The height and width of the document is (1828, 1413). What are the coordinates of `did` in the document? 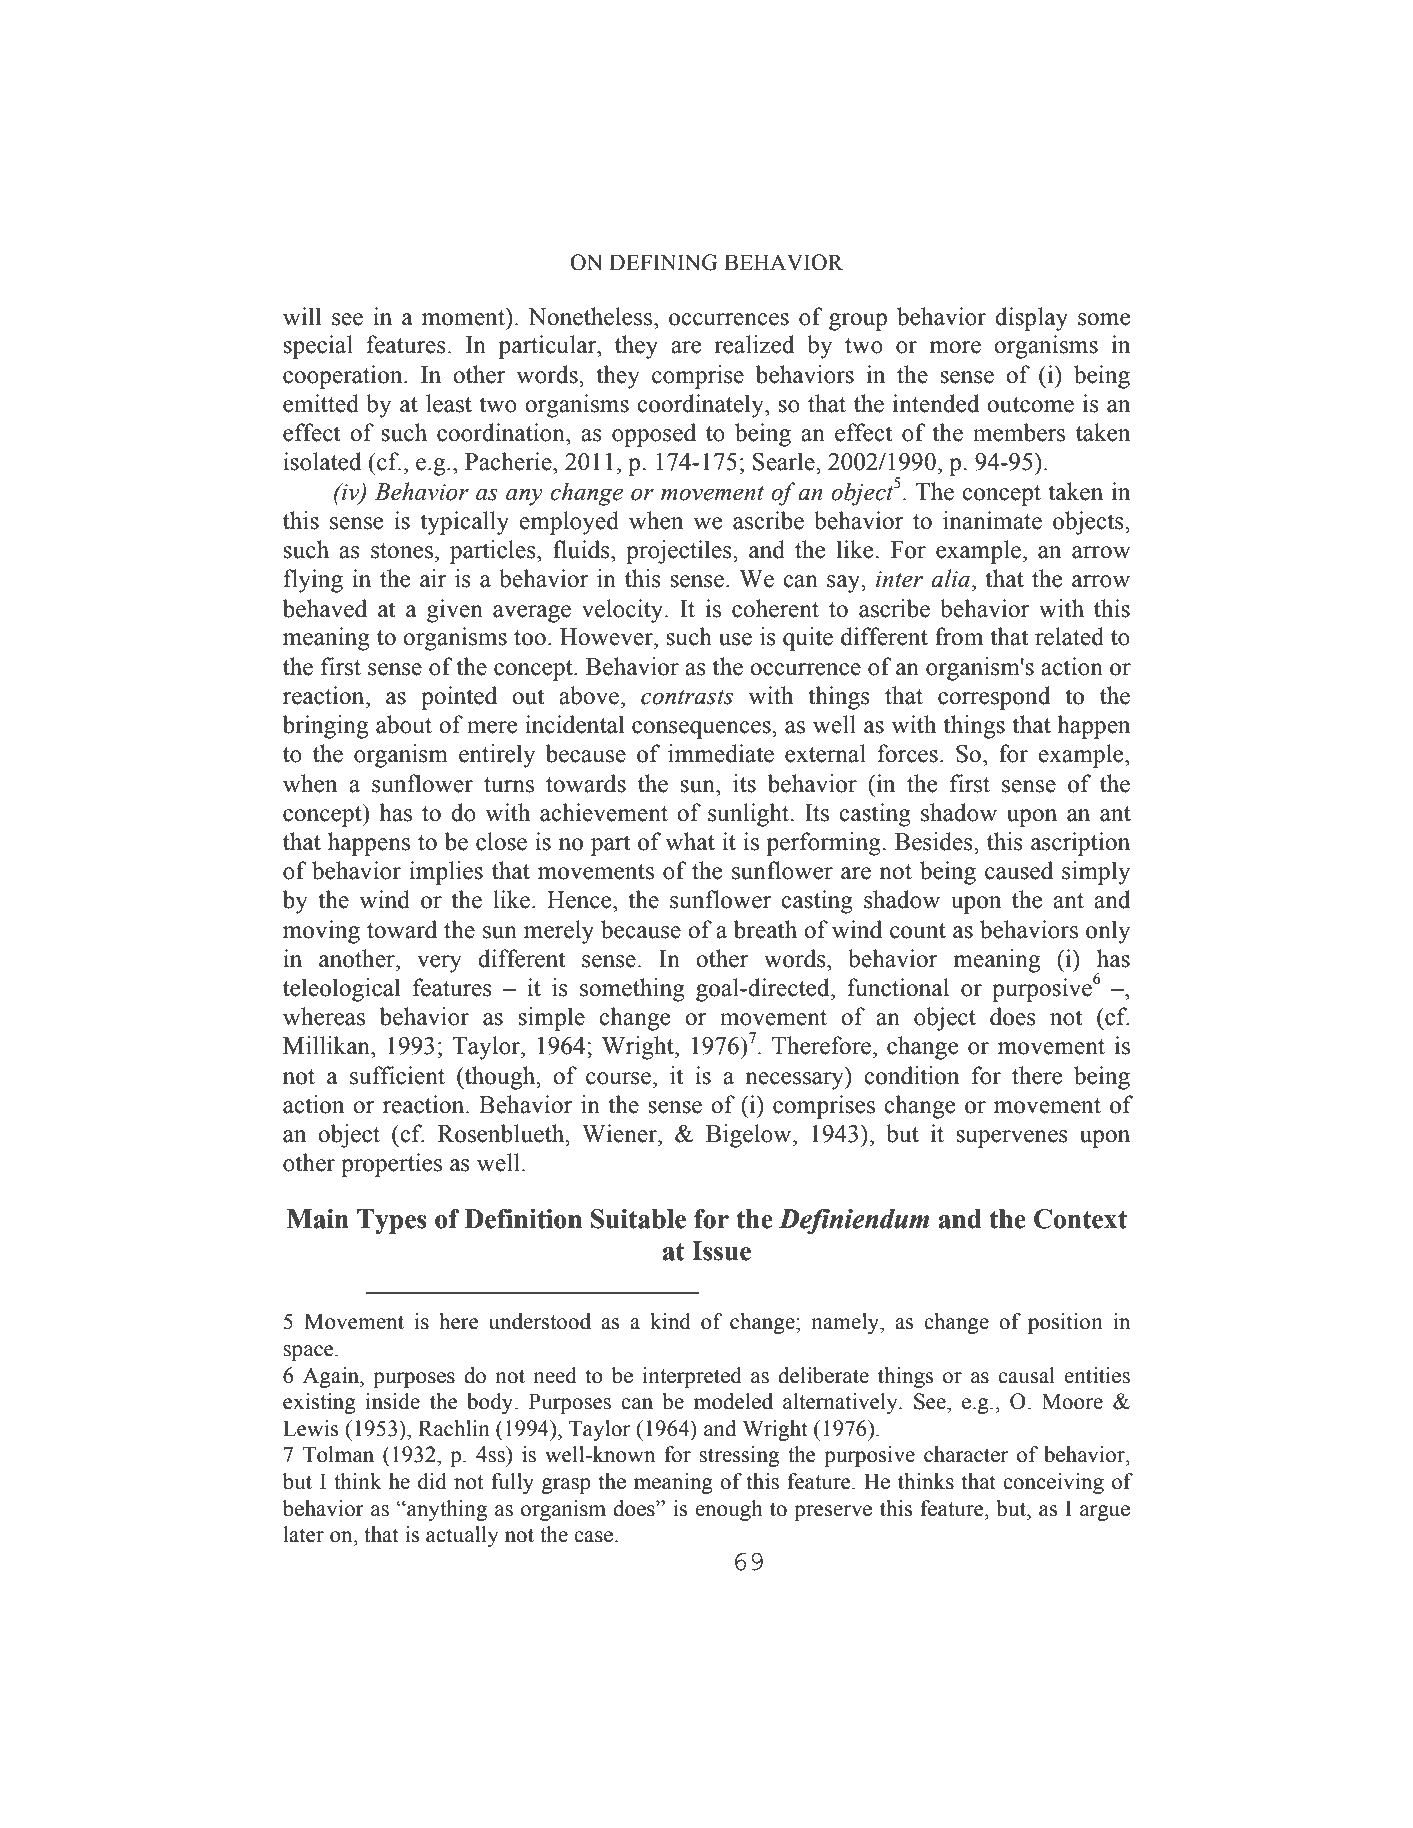 It's located at (432, 1481).
